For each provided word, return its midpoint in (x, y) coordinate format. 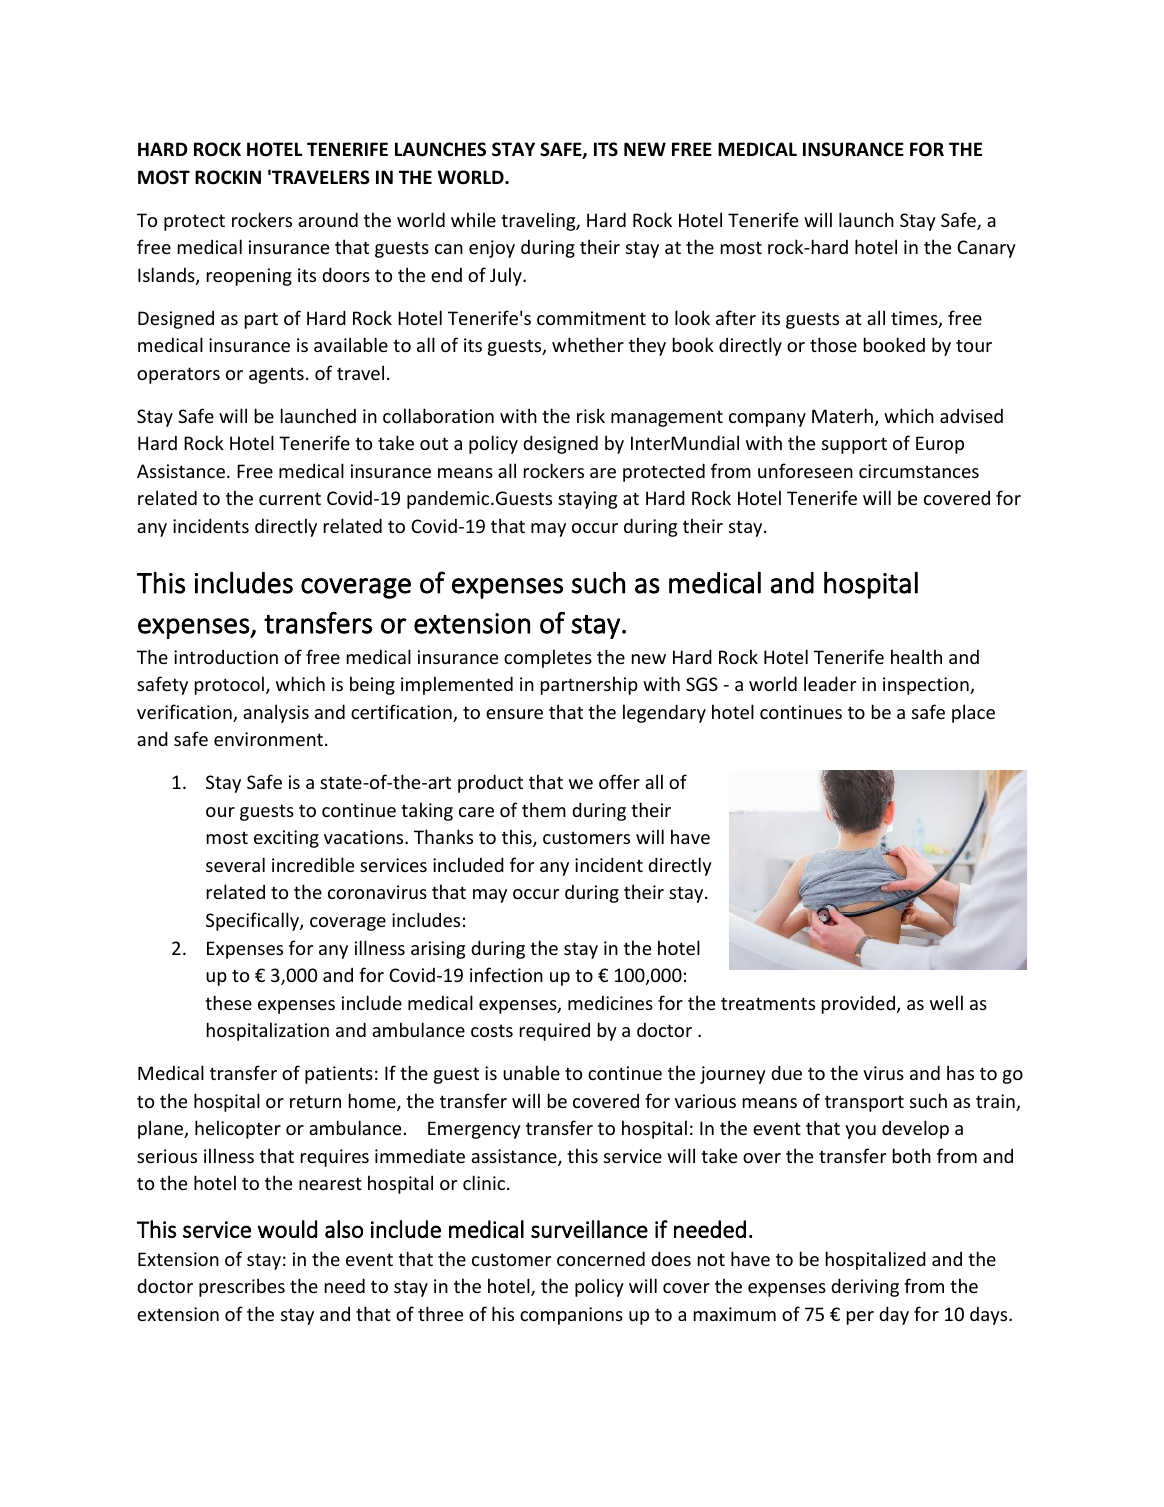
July (507, 276)
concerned (601, 1258)
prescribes (242, 1287)
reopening (249, 277)
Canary (986, 249)
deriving (865, 1287)
